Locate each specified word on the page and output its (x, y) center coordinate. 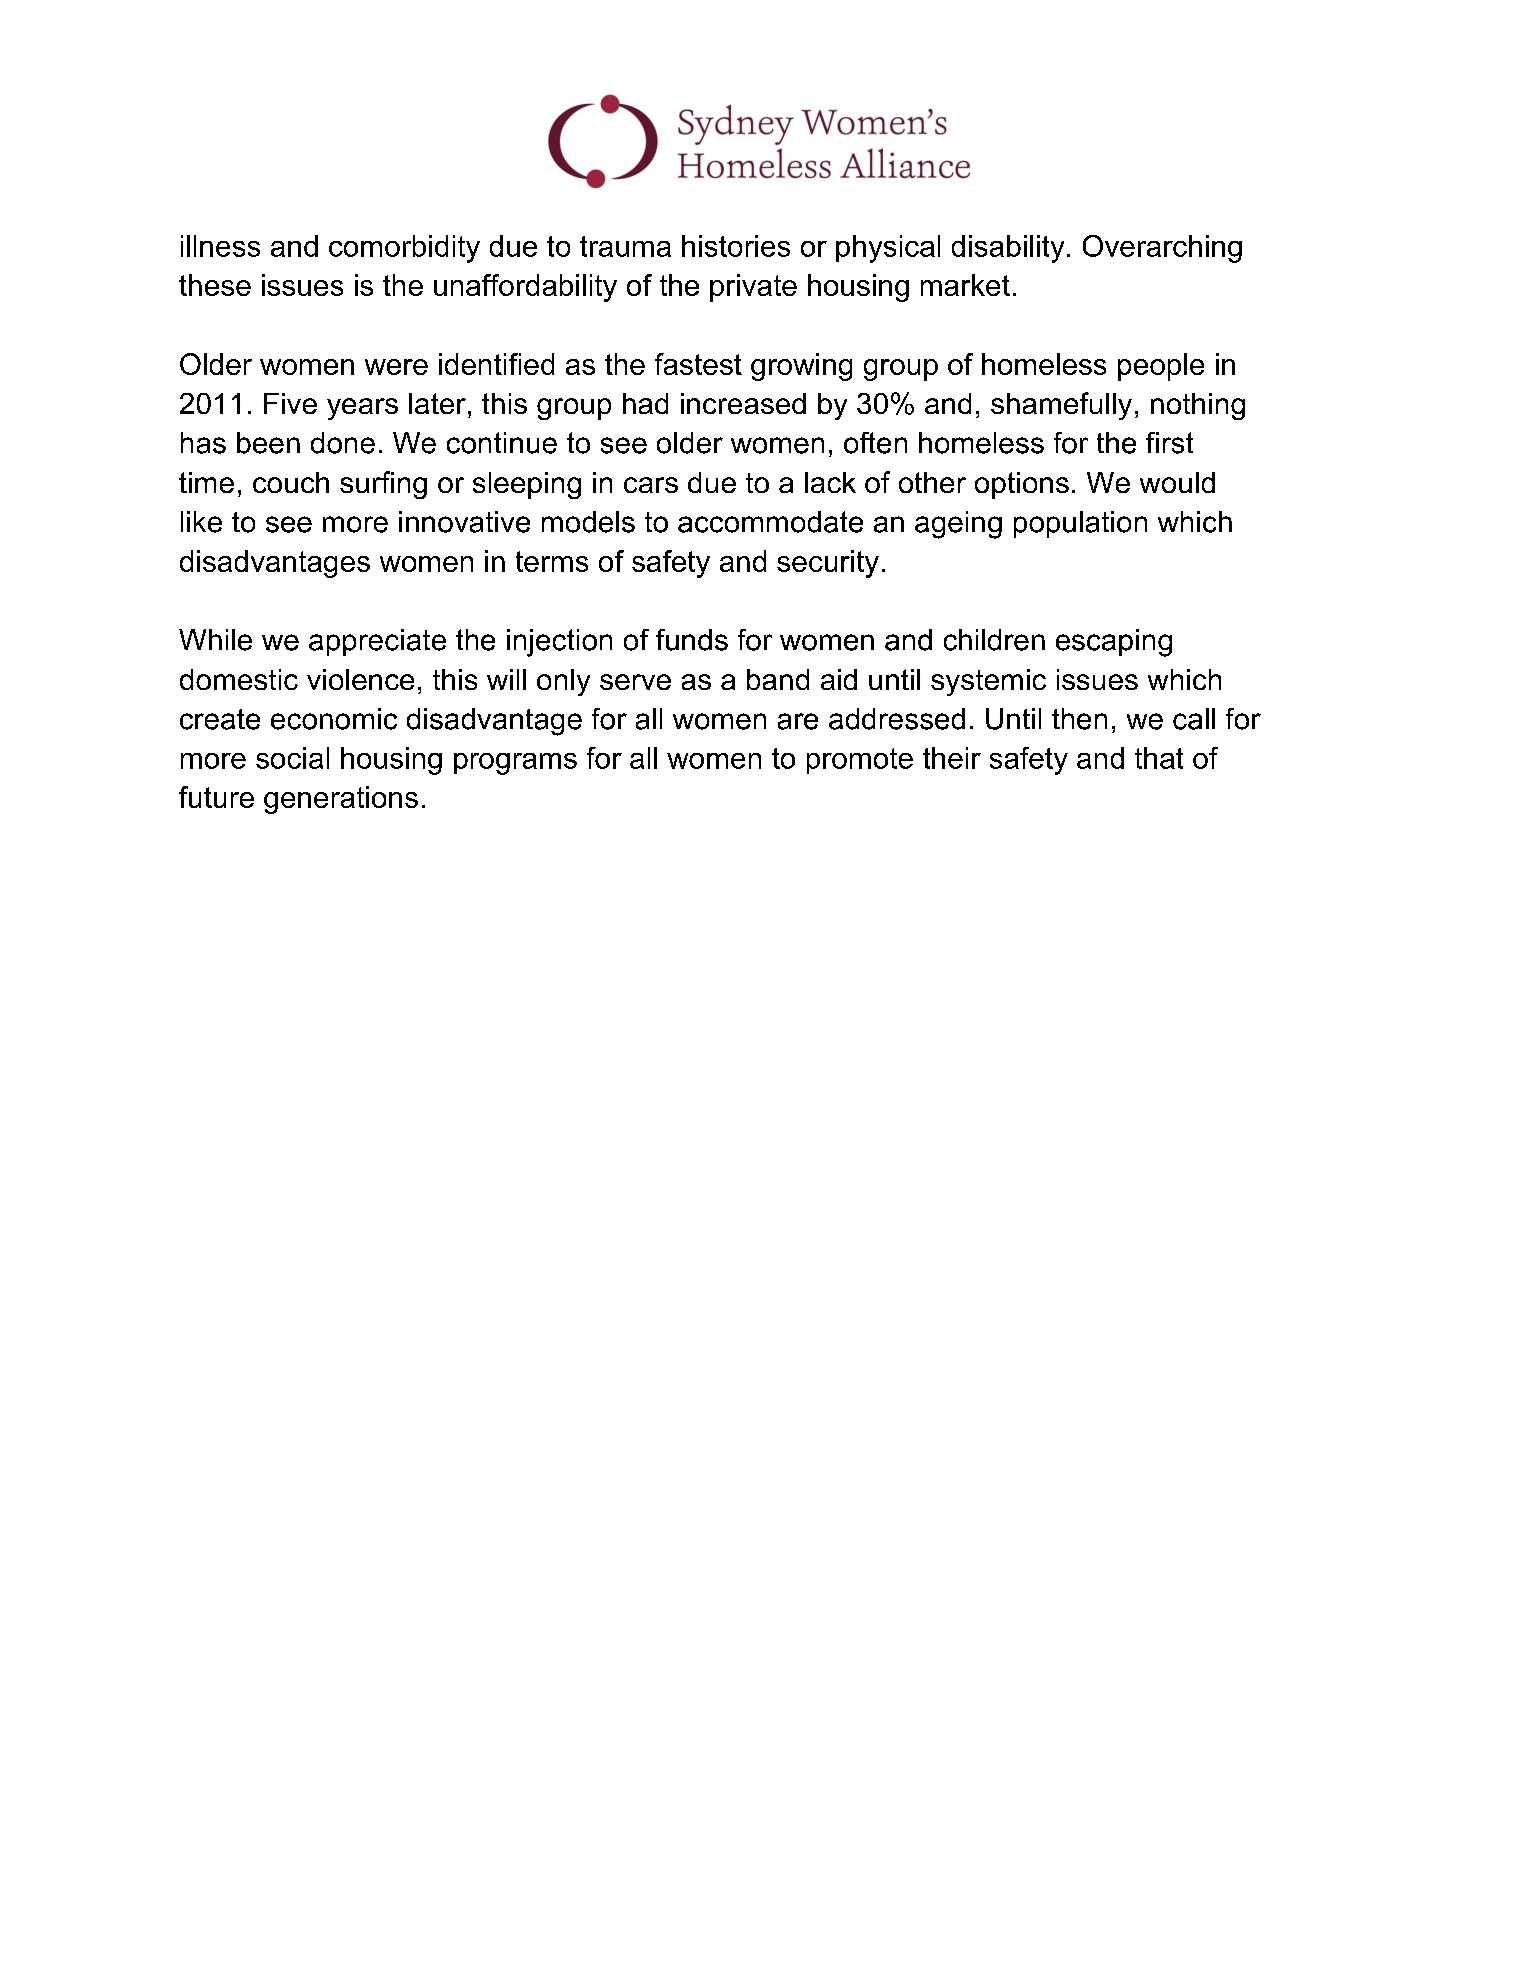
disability (1008, 249)
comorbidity (404, 249)
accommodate (770, 522)
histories (736, 246)
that (1159, 758)
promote (860, 761)
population (1080, 524)
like (201, 522)
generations (341, 800)
